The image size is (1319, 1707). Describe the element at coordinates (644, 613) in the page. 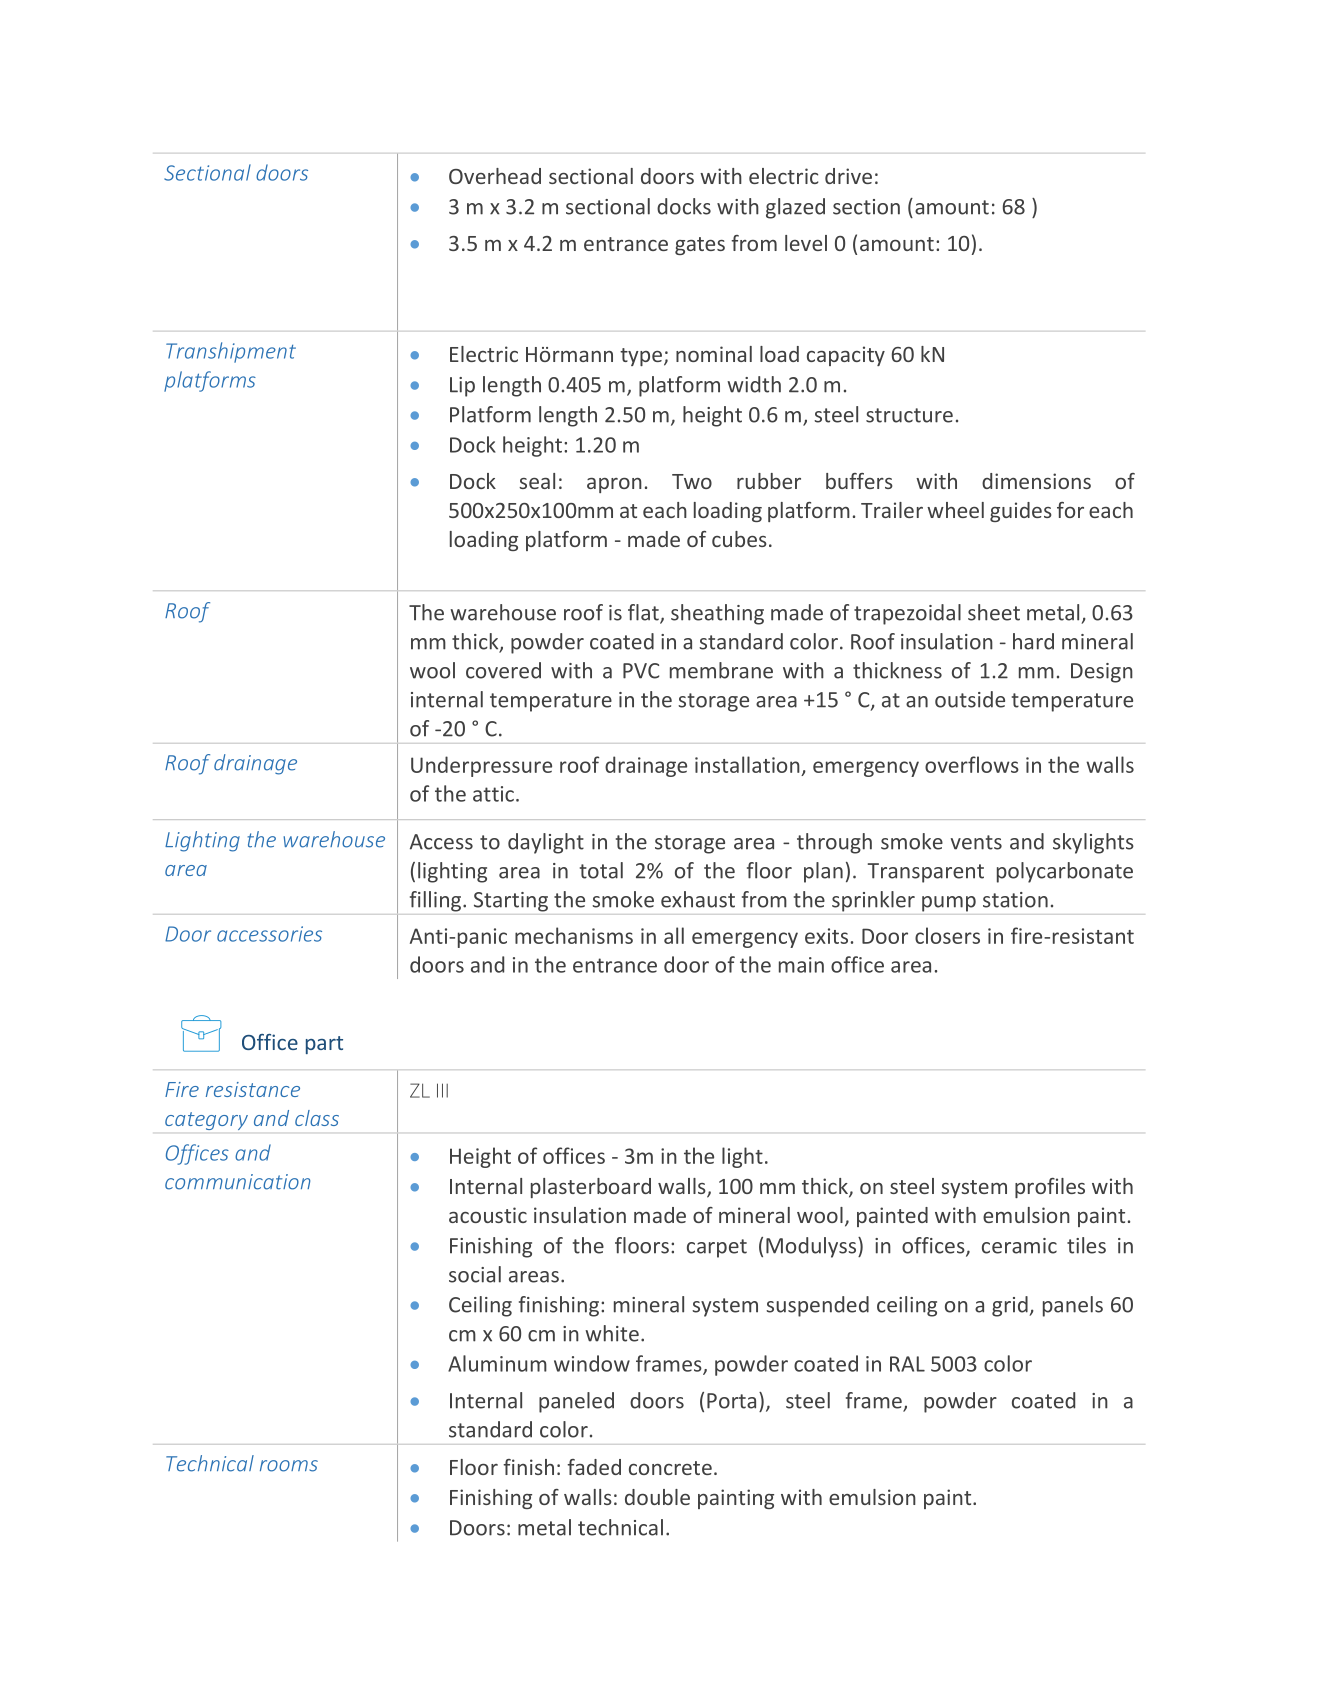

I see `flat` at that location.
